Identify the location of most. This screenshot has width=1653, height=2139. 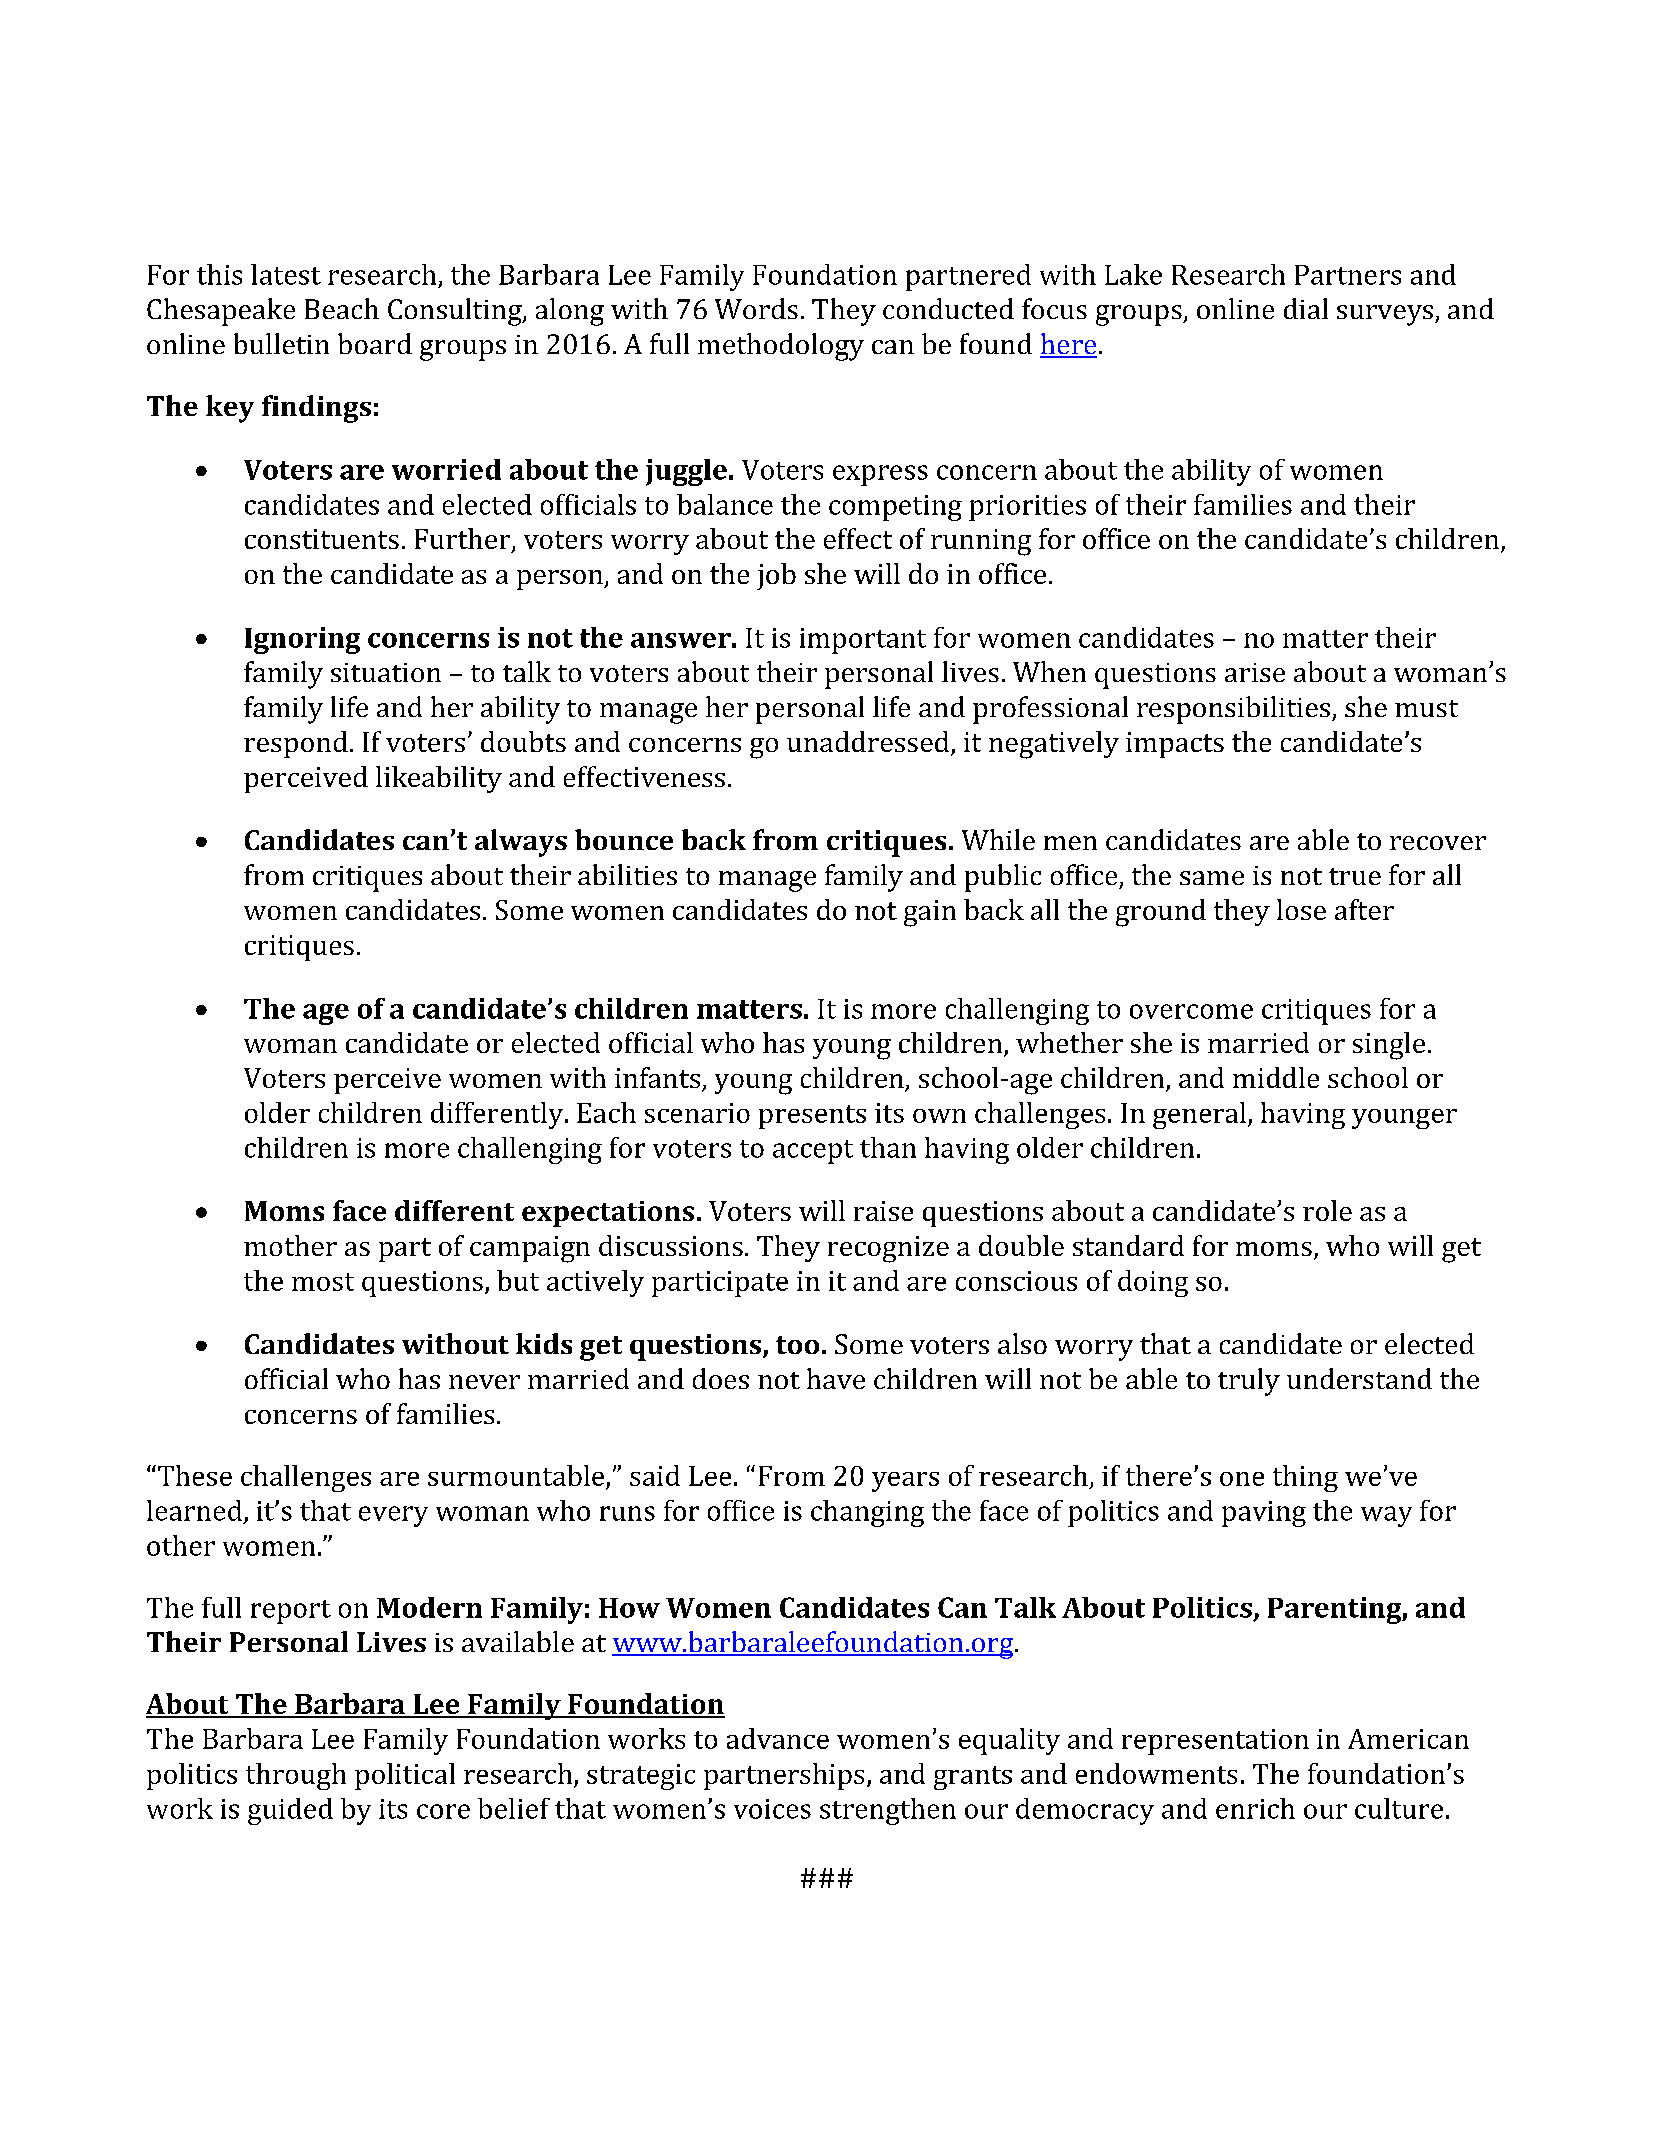
(323, 1282).
